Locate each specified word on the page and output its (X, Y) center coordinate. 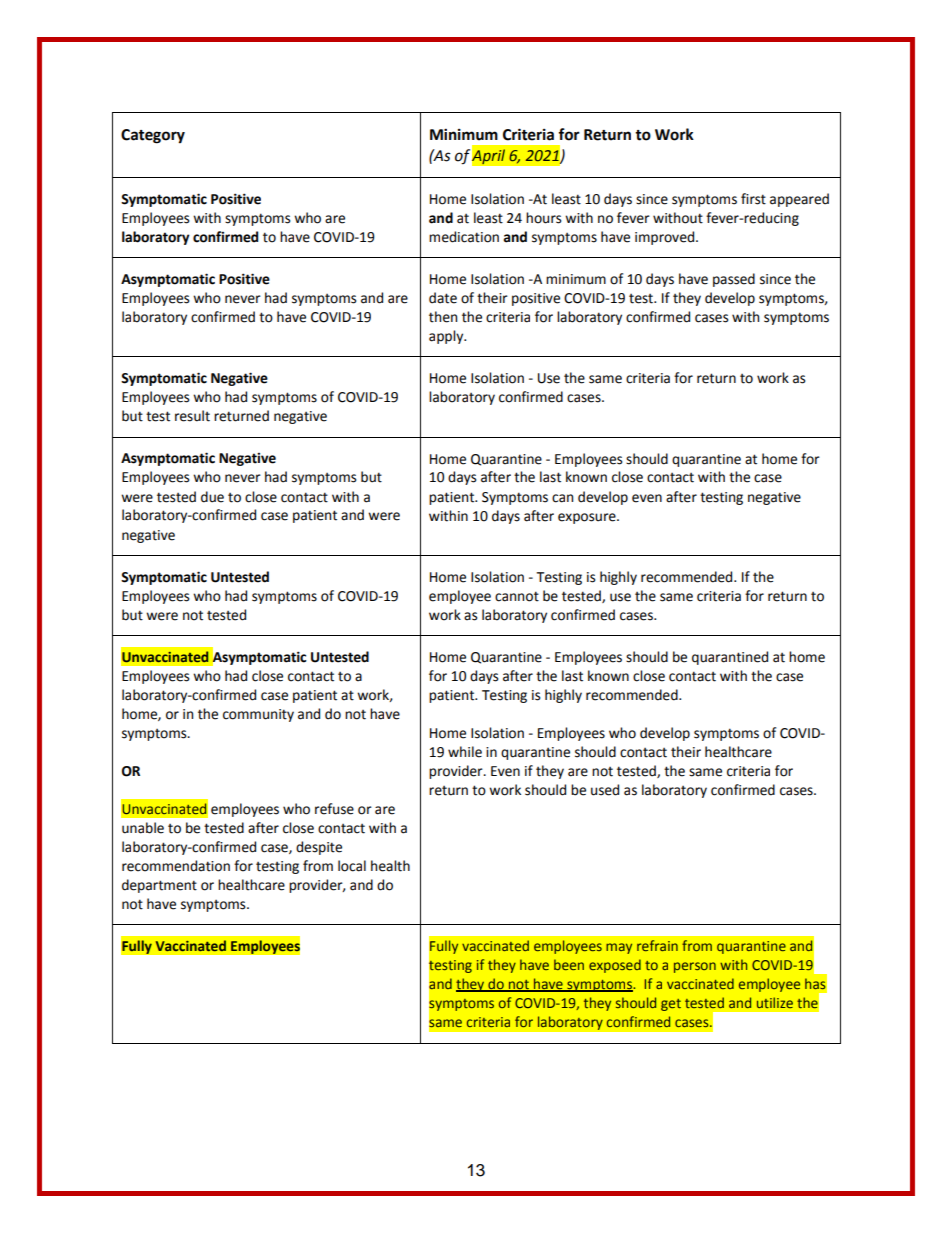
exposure (588, 518)
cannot (517, 596)
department (159, 886)
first (753, 199)
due (212, 497)
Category (153, 136)
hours (543, 218)
